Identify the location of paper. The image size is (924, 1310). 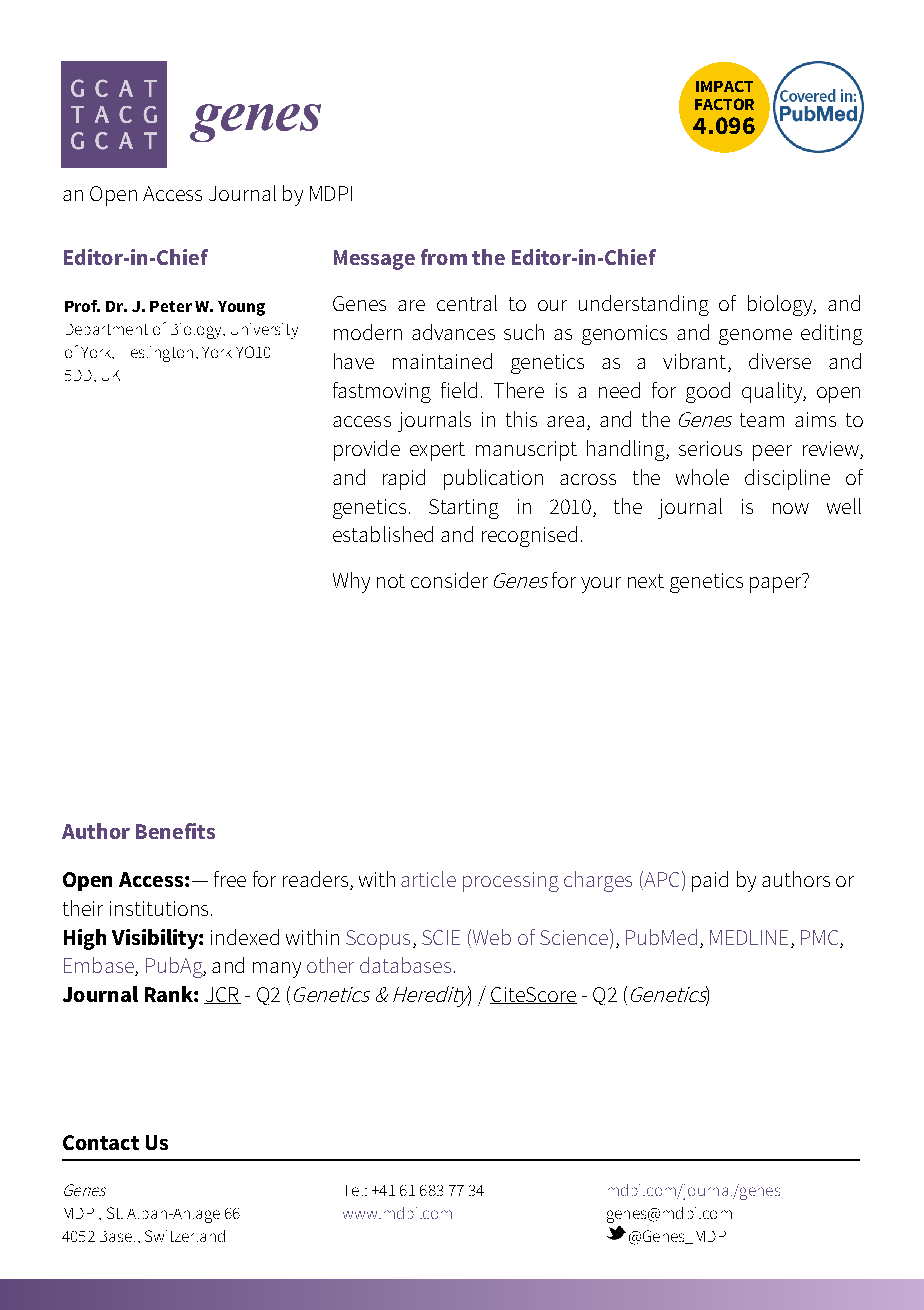
(776, 583).
